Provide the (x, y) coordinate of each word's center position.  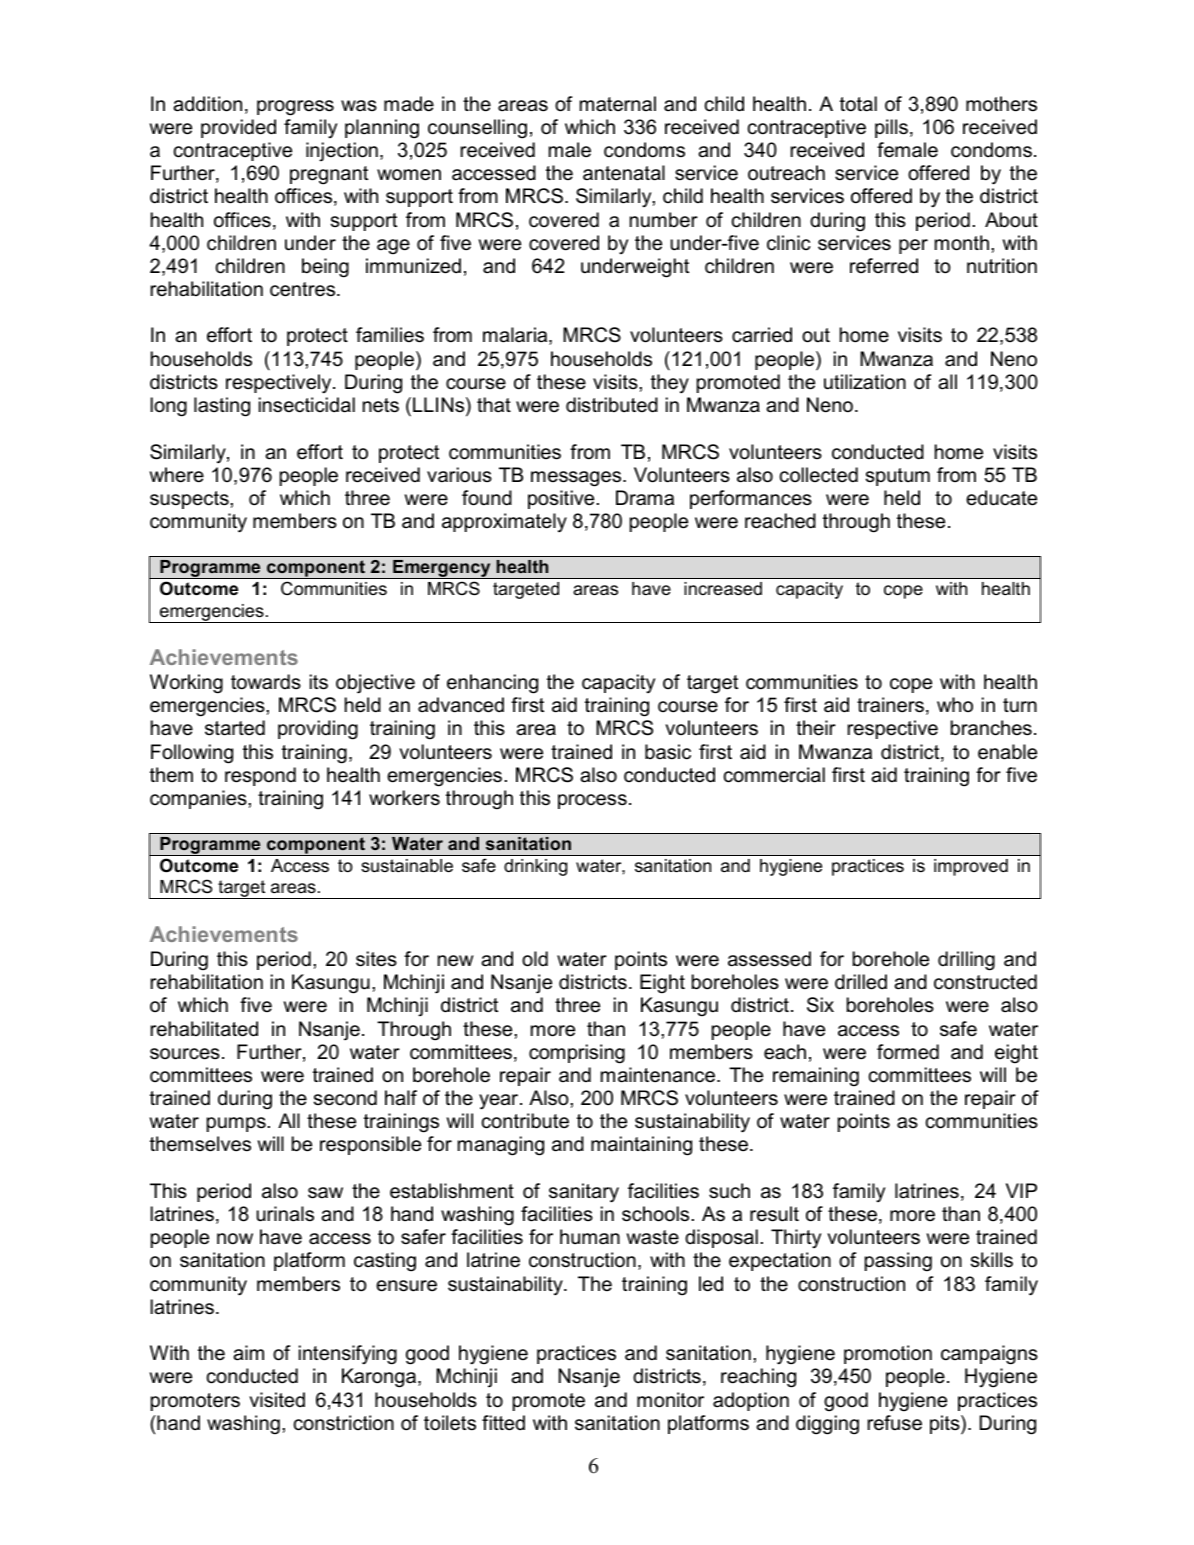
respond (260, 776)
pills (891, 128)
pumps (236, 1124)
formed (908, 1052)
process (592, 801)
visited (277, 1400)
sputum (898, 477)
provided (238, 128)
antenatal (624, 173)
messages (577, 479)
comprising (577, 1054)
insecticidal (307, 405)
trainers (890, 705)
